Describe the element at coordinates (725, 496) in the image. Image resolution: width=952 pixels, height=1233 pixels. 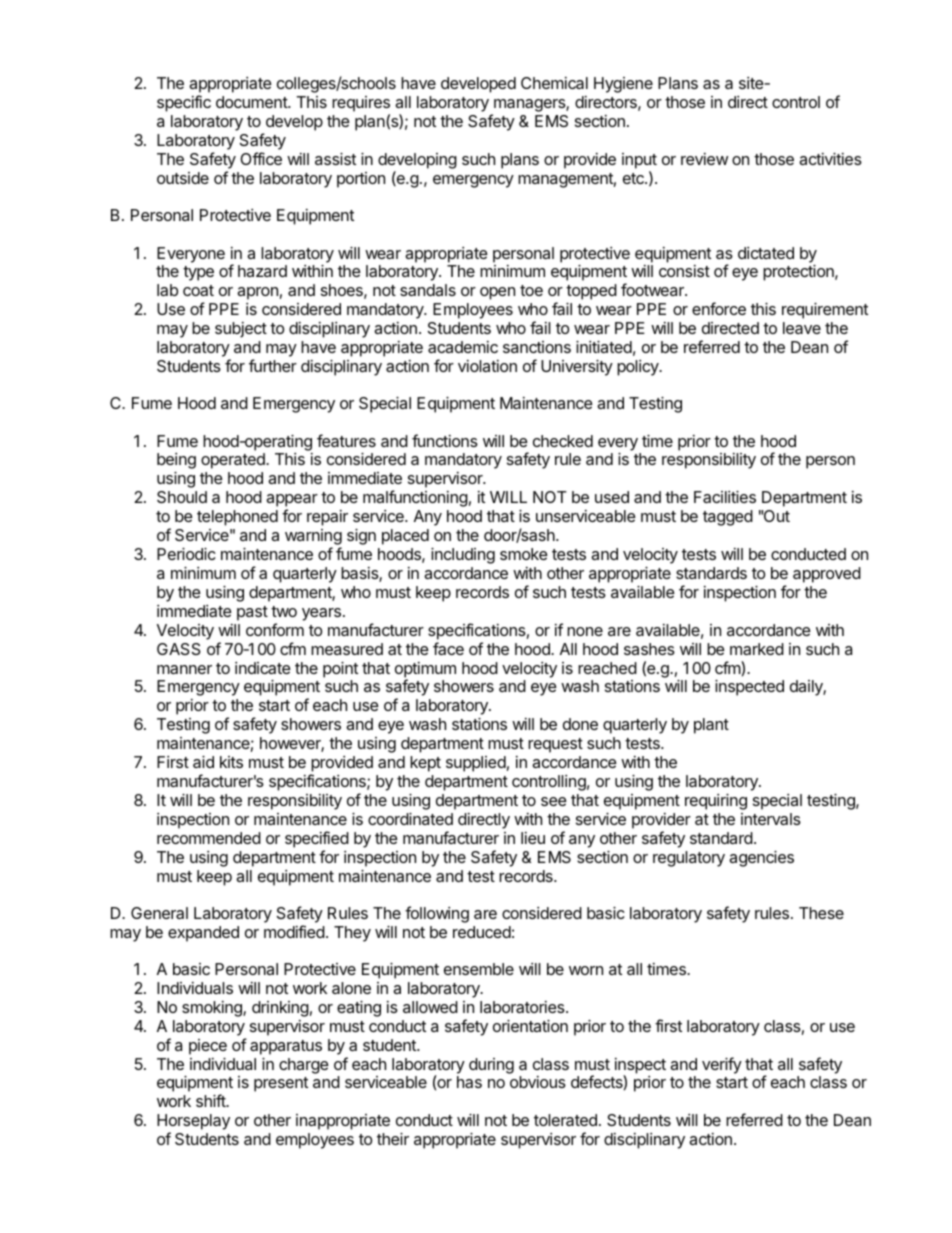
I see `Facilities` at that location.
